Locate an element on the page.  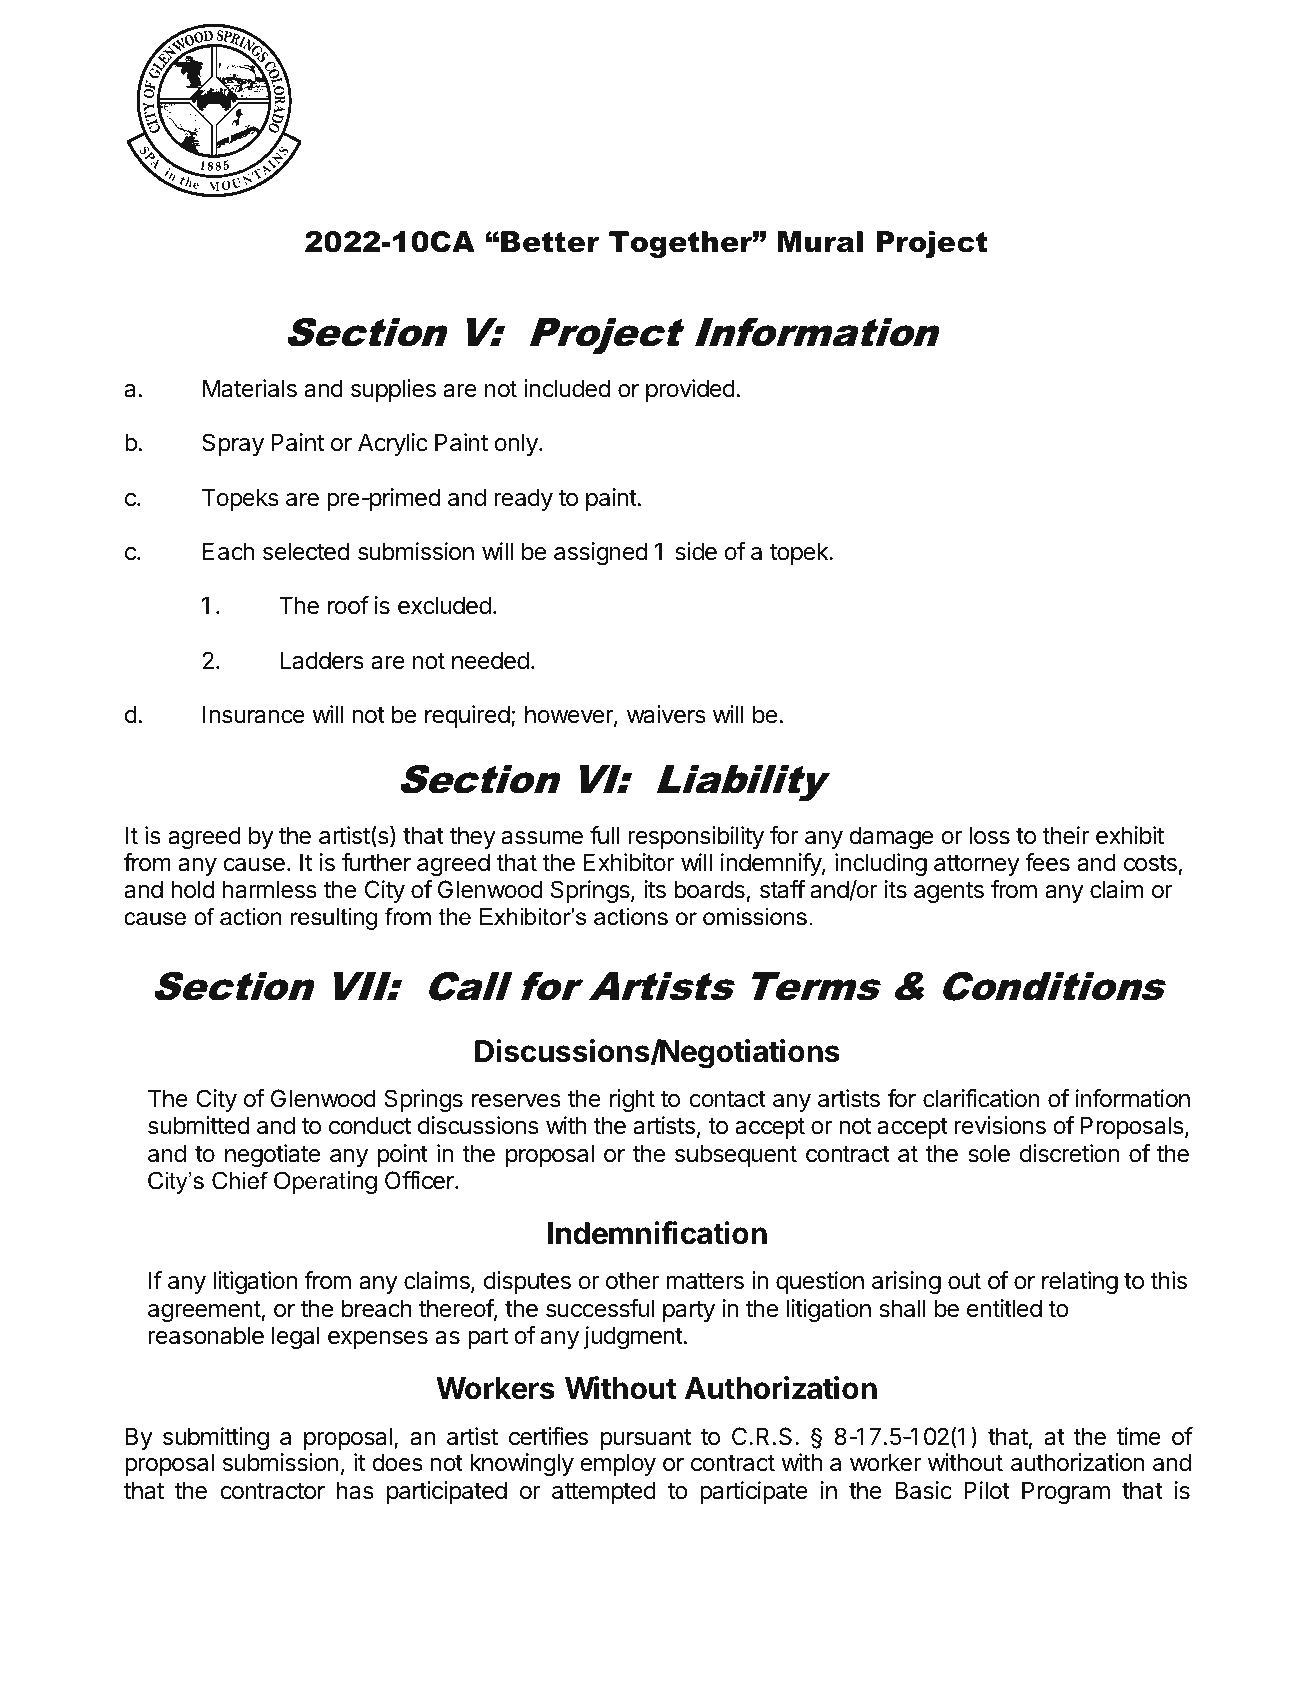
Better is located at coordinates (550, 242).
